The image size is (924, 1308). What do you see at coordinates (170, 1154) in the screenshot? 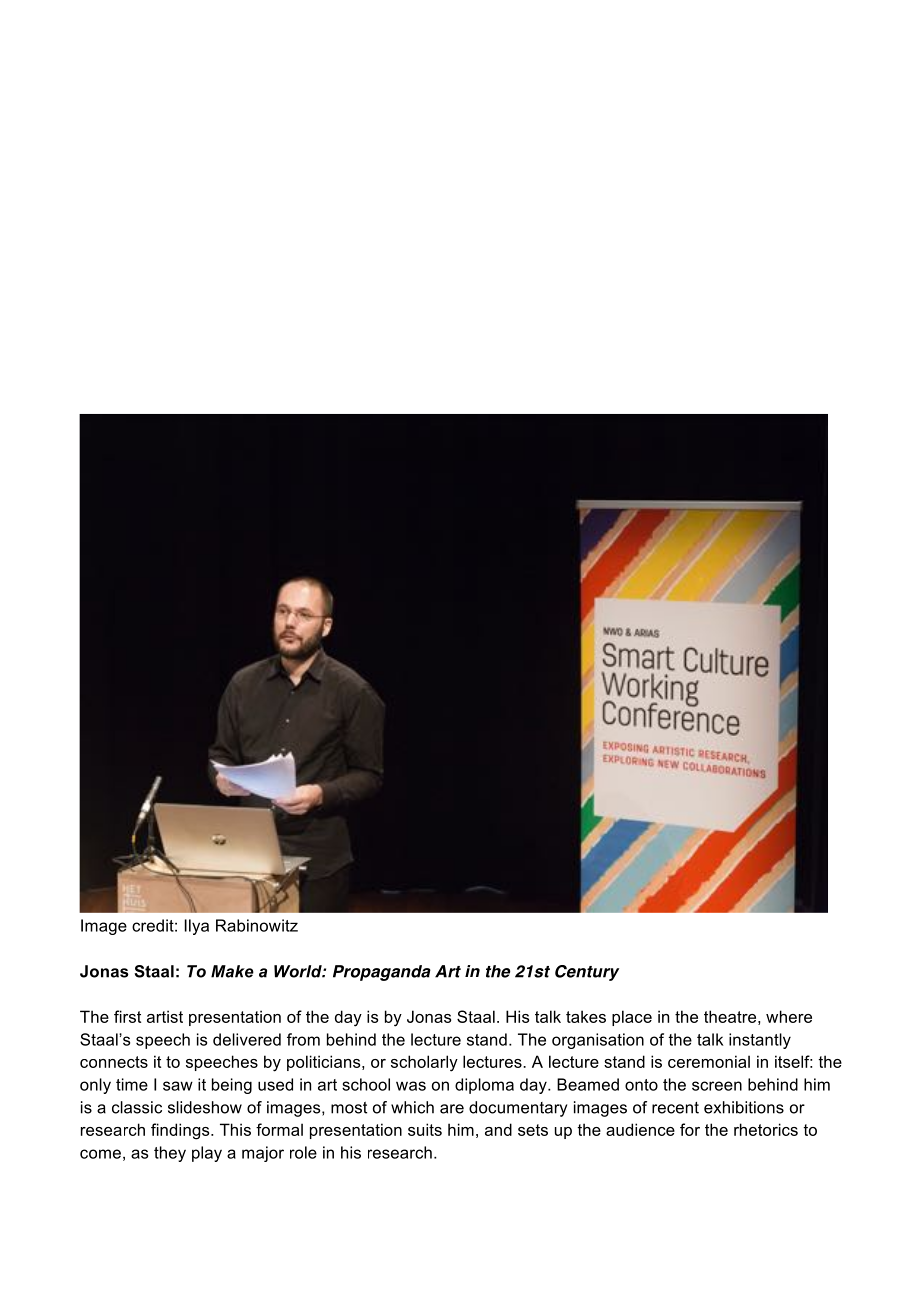
I see `they` at bounding box center [170, 1154].
